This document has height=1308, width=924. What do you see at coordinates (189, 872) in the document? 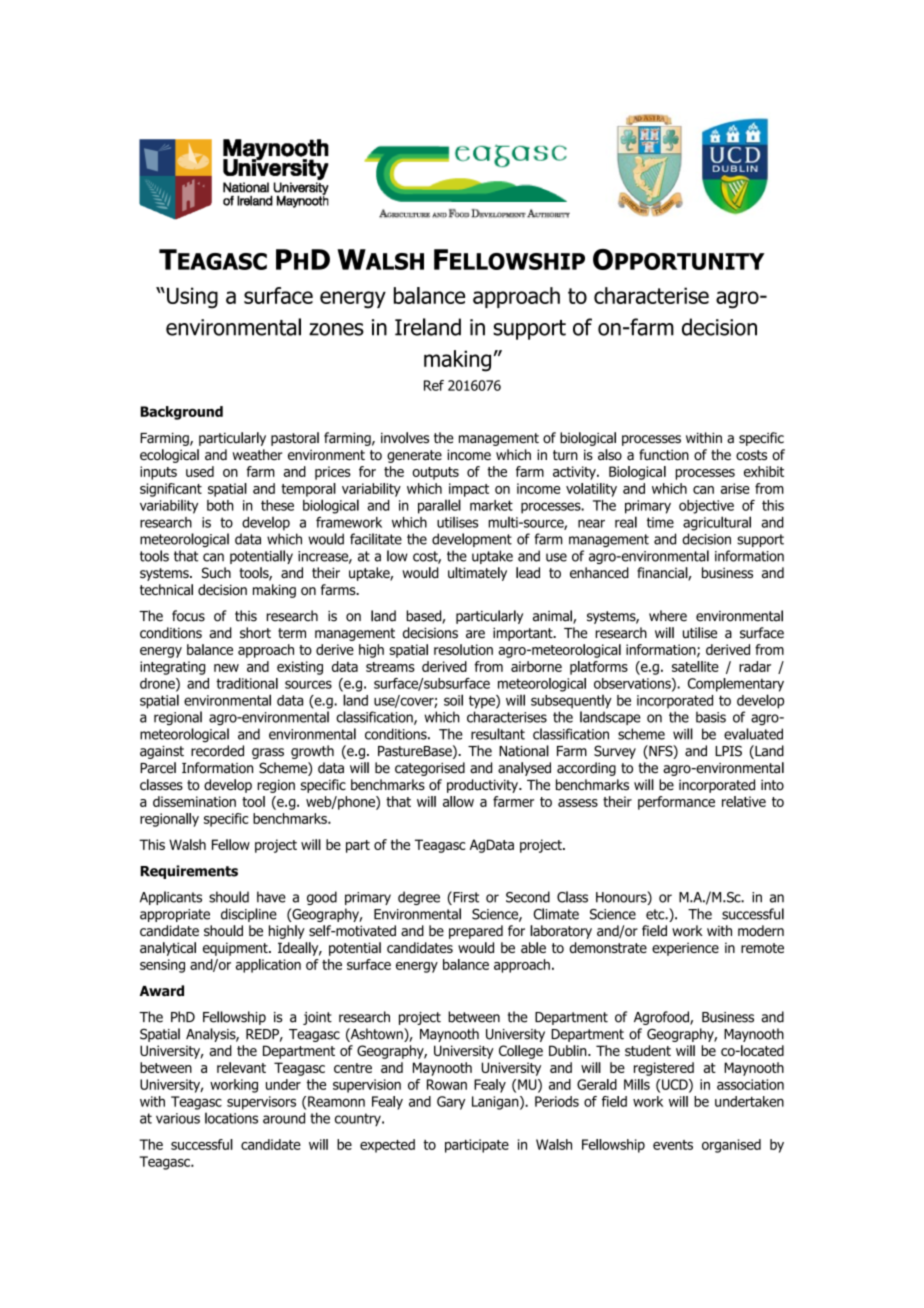
I see `Requirements` at bounding box center [189, 872].
